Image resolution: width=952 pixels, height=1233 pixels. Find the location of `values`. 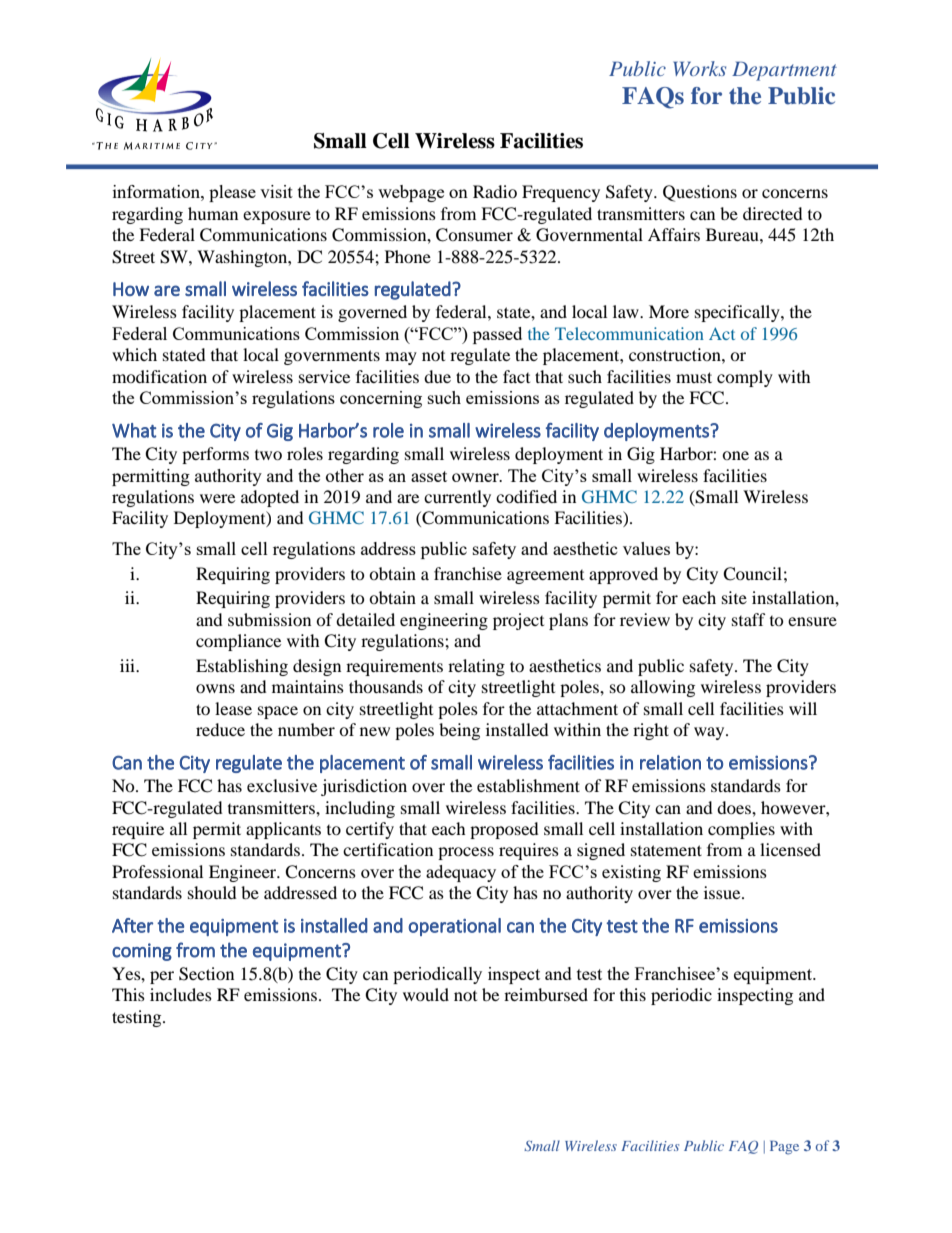

values is located at coordinates (646, 548).
